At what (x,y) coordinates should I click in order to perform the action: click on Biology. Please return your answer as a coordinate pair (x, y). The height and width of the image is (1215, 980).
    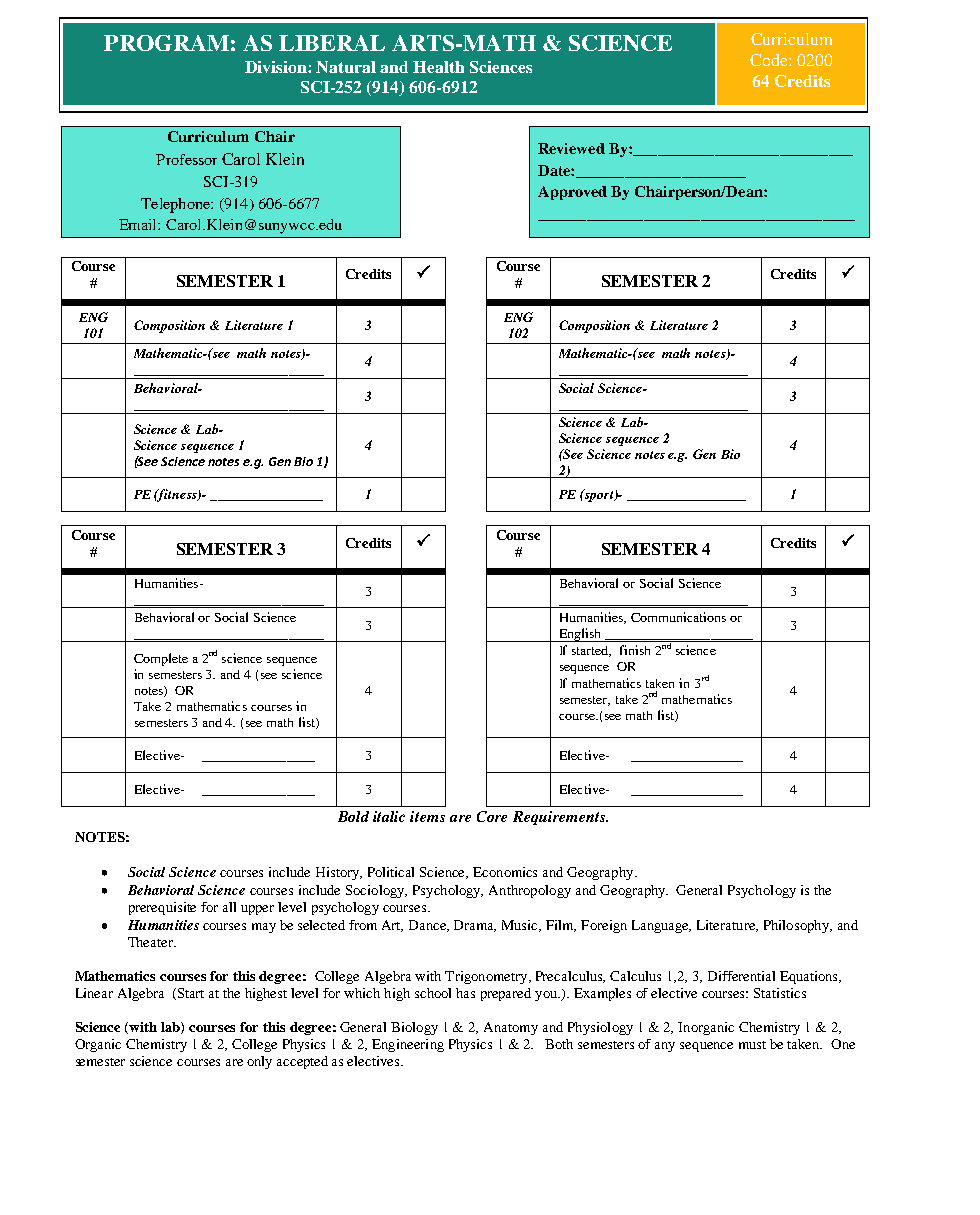
    Looking at the image, I should click on (414, 1028).
